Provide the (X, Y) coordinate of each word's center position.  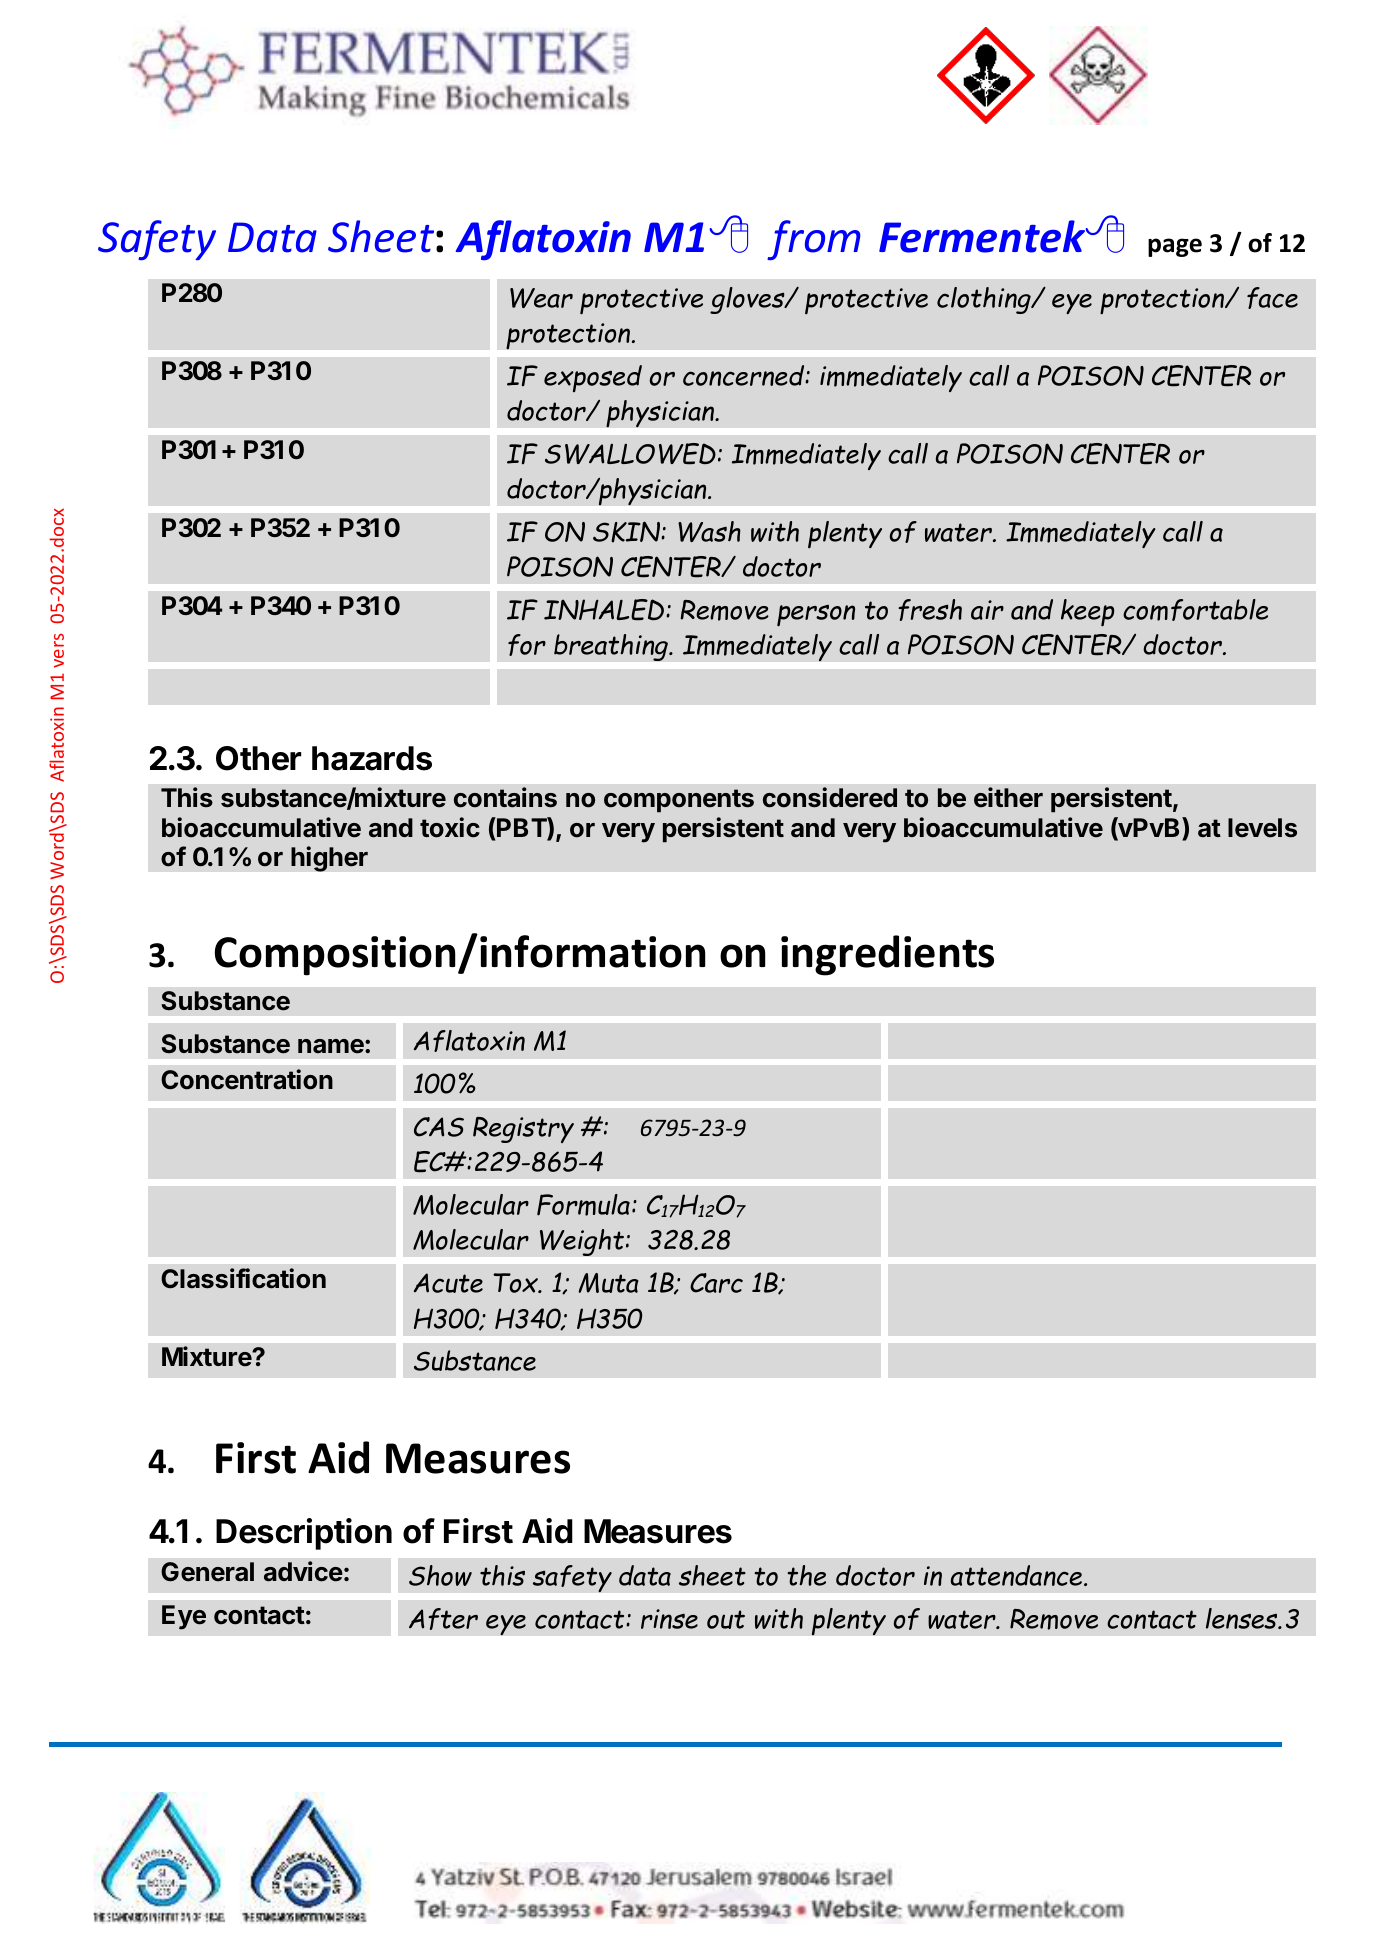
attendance (1018, 1575)
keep (1087, 613)
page (1175, 247)
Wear (541, 298)
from (813, 240)
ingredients (887, 955)
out (726, 1619)
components (679, 801)
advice (303, 1571)
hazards (372, 758)
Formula (583, 1205)
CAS (439, 1127)
